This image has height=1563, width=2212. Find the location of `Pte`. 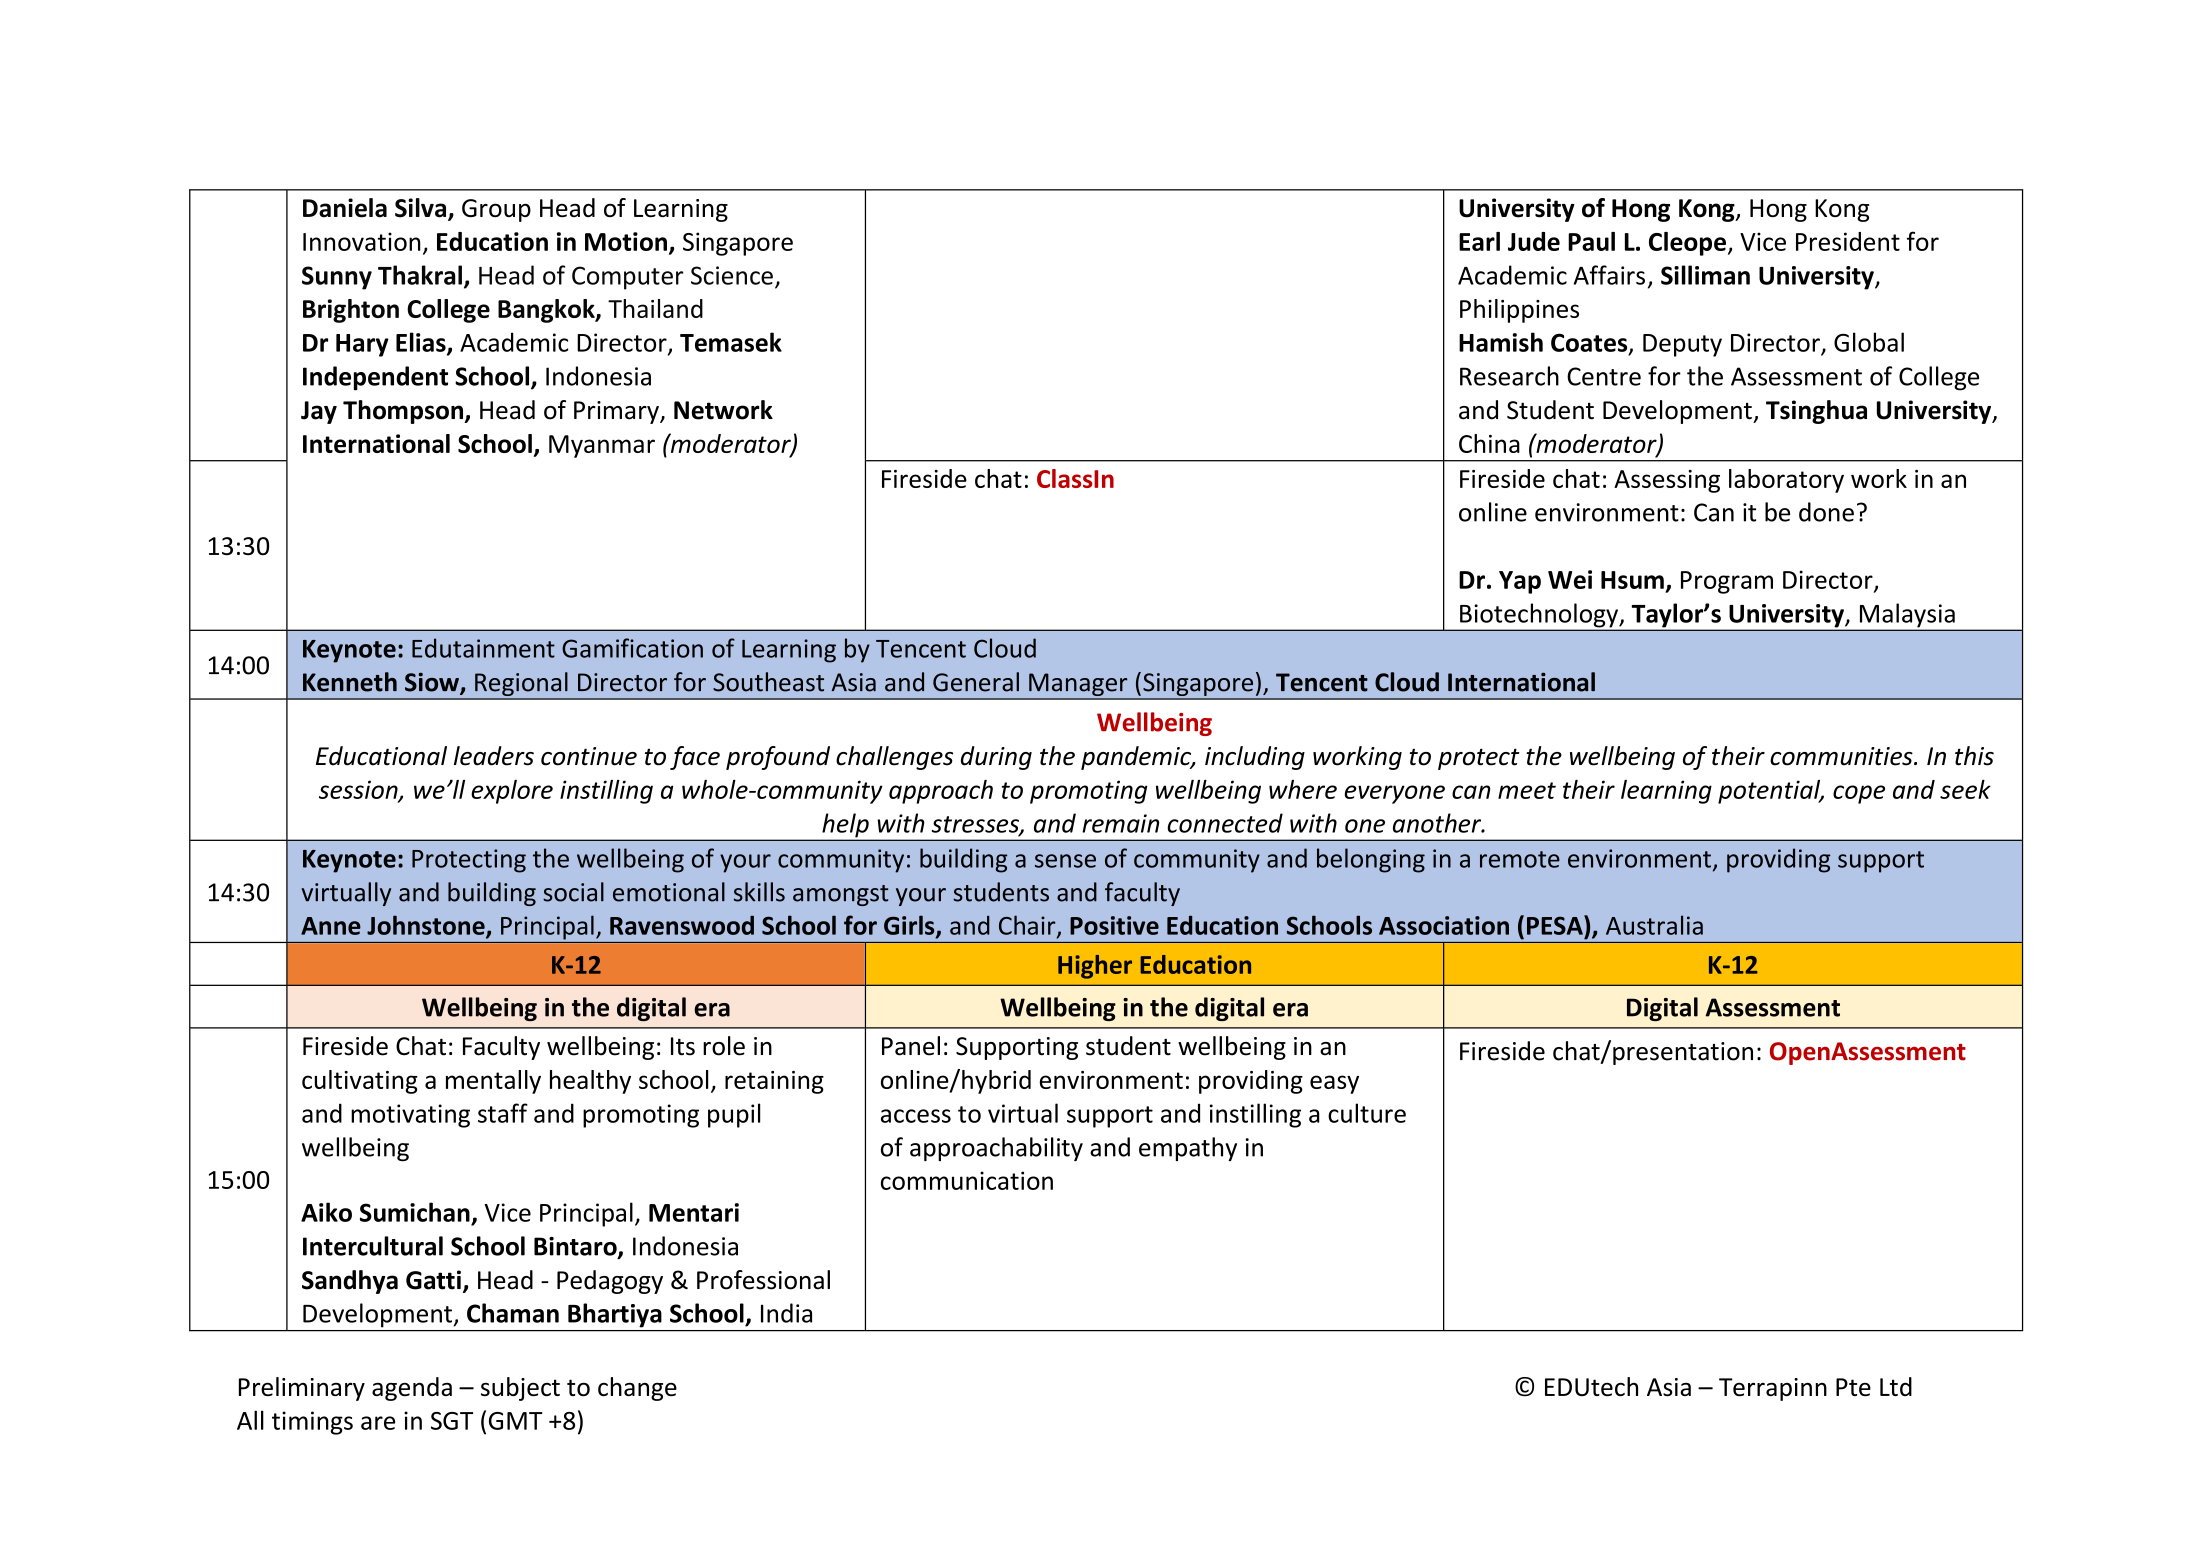

Pte is located at coordinates (1853, 1387).
